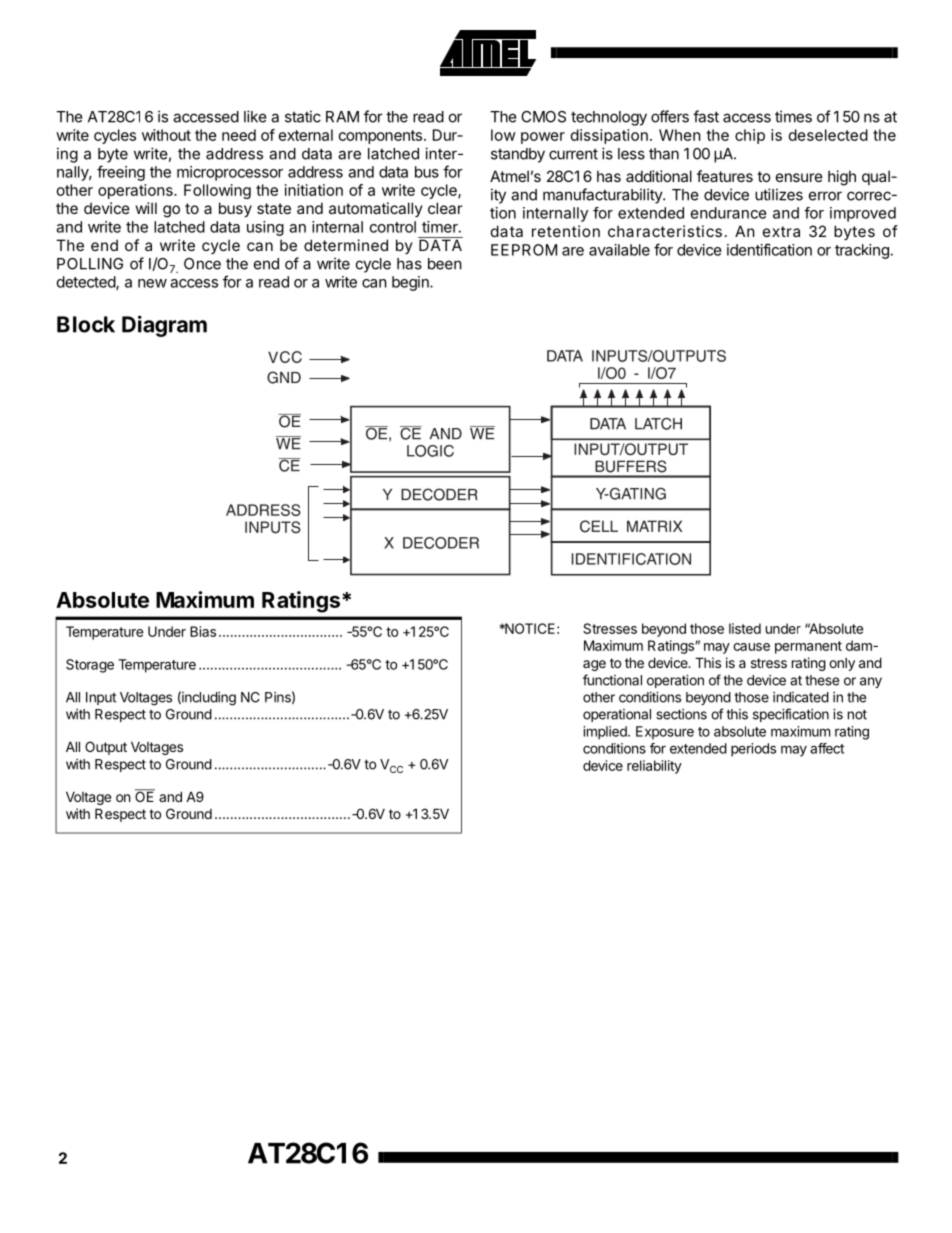  I want to click on chip, so click(750, 136).
